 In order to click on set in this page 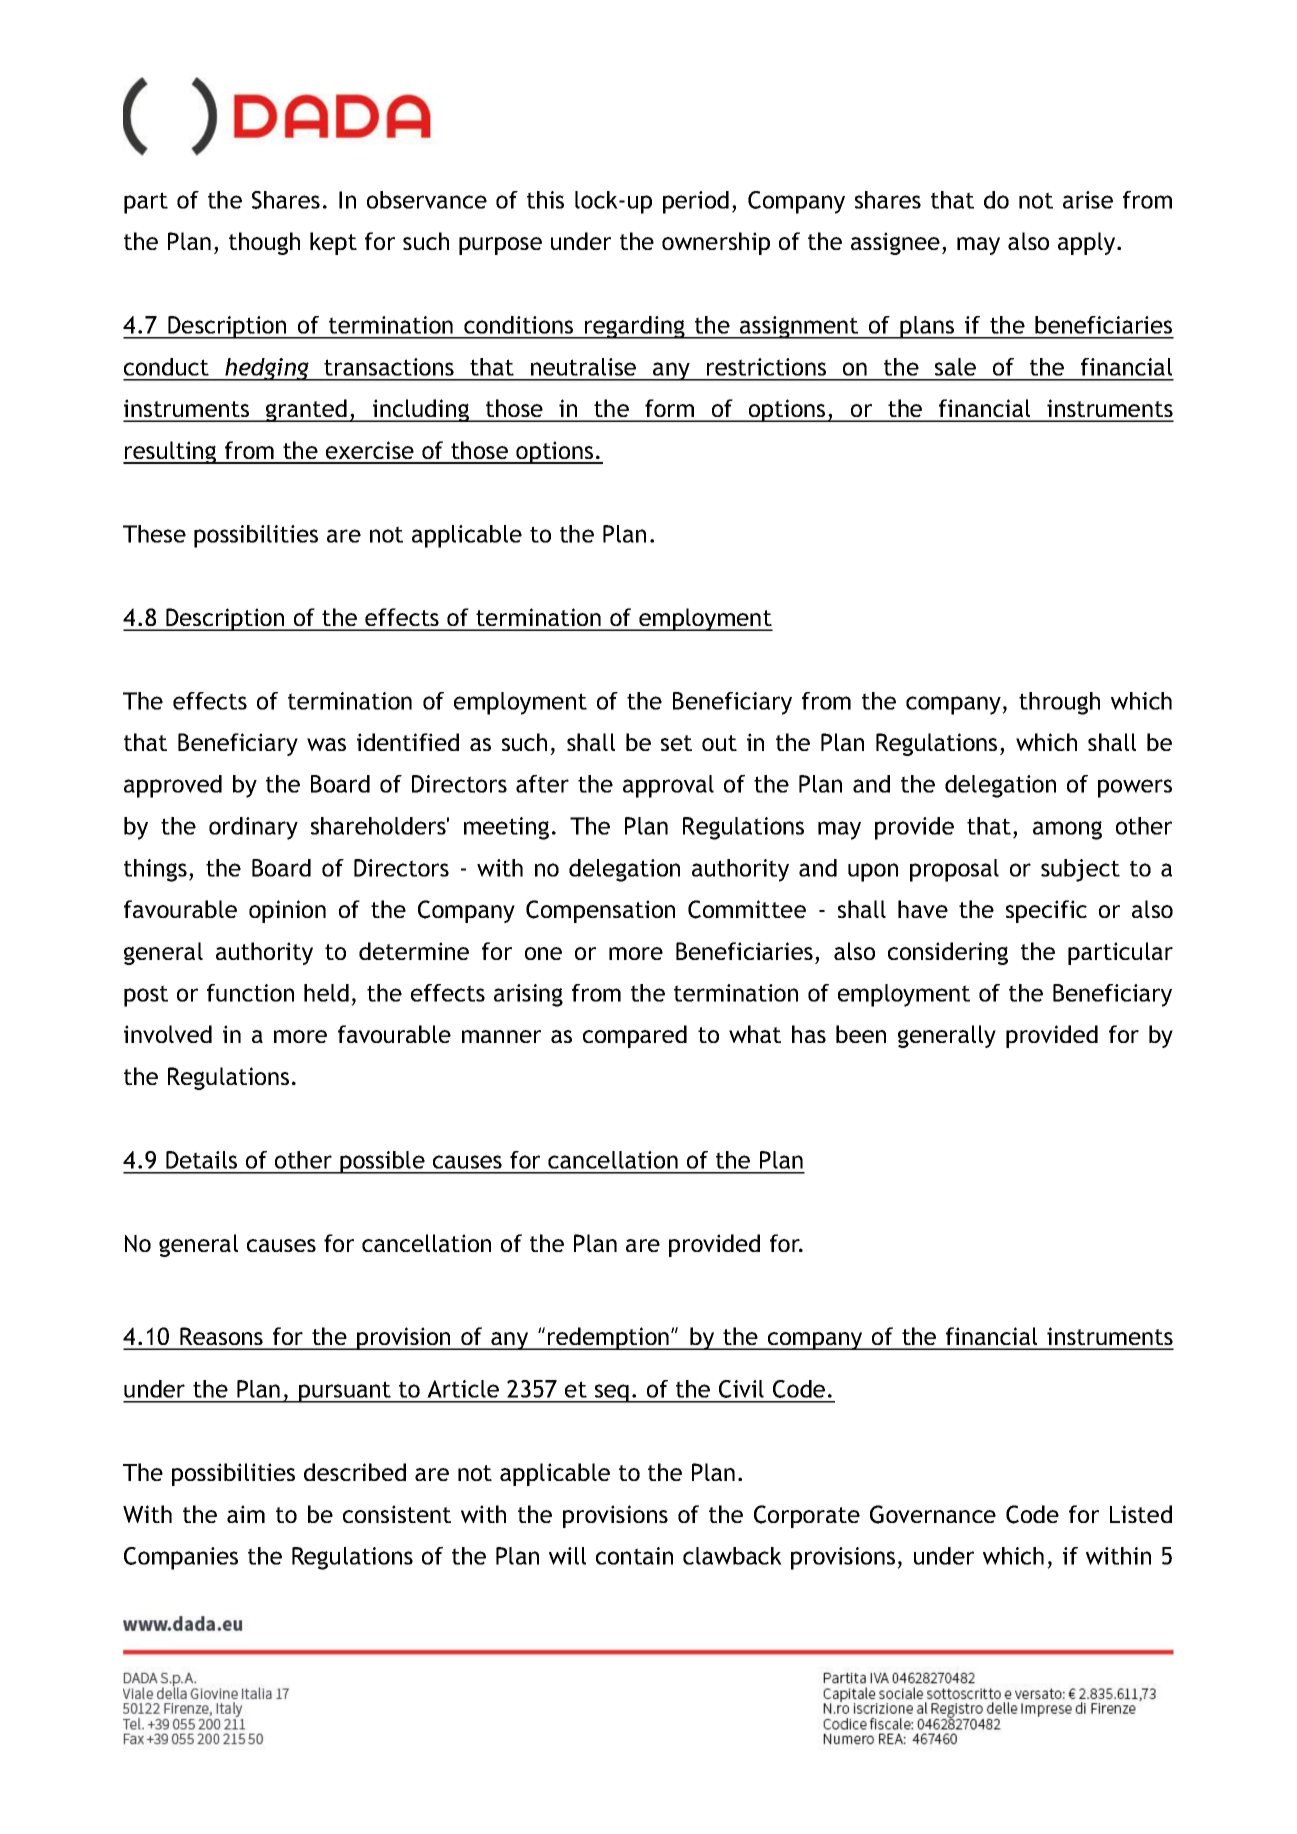, I will do `click(676, 743)`.
